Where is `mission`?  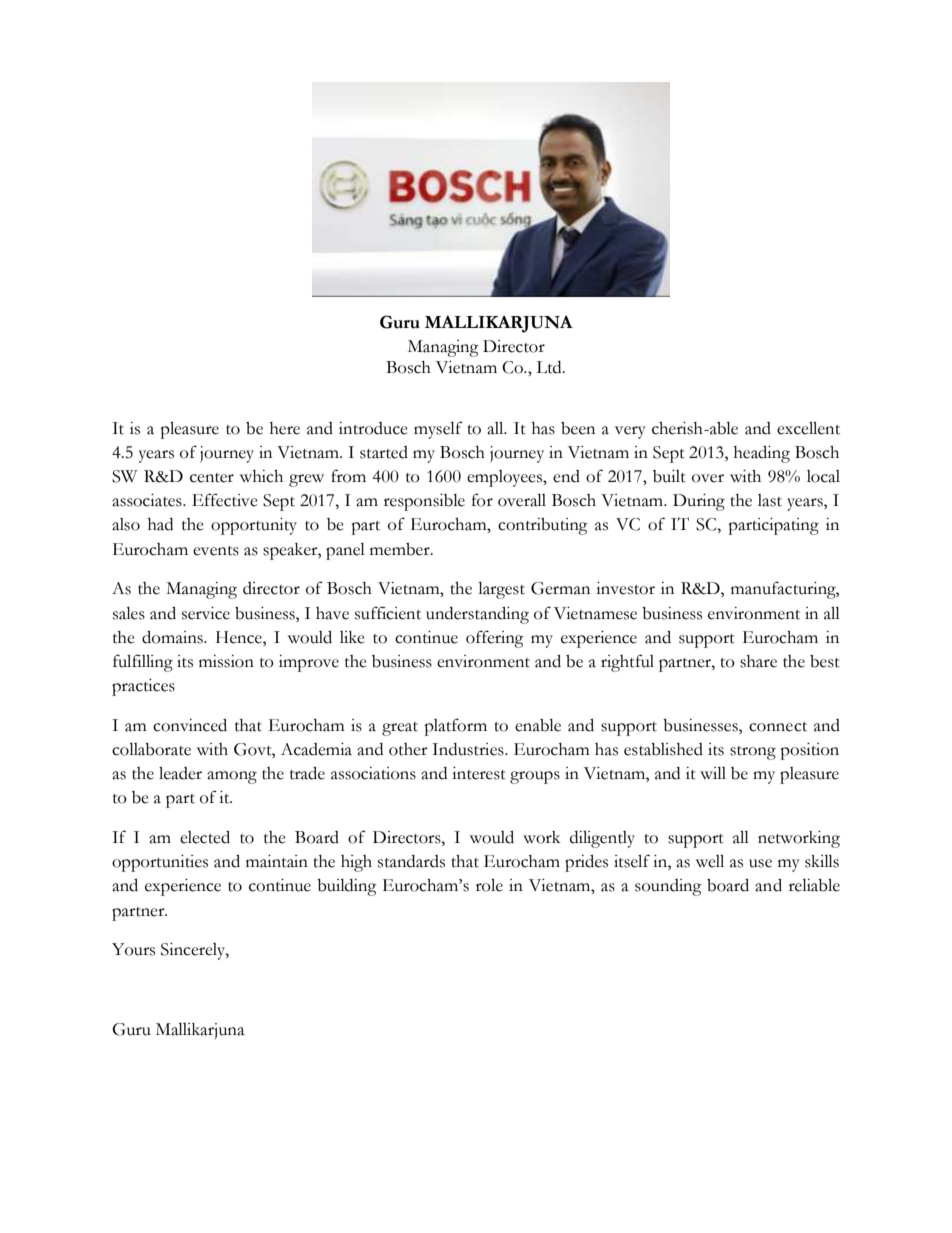 mission is located at coordinates (226, 661).
